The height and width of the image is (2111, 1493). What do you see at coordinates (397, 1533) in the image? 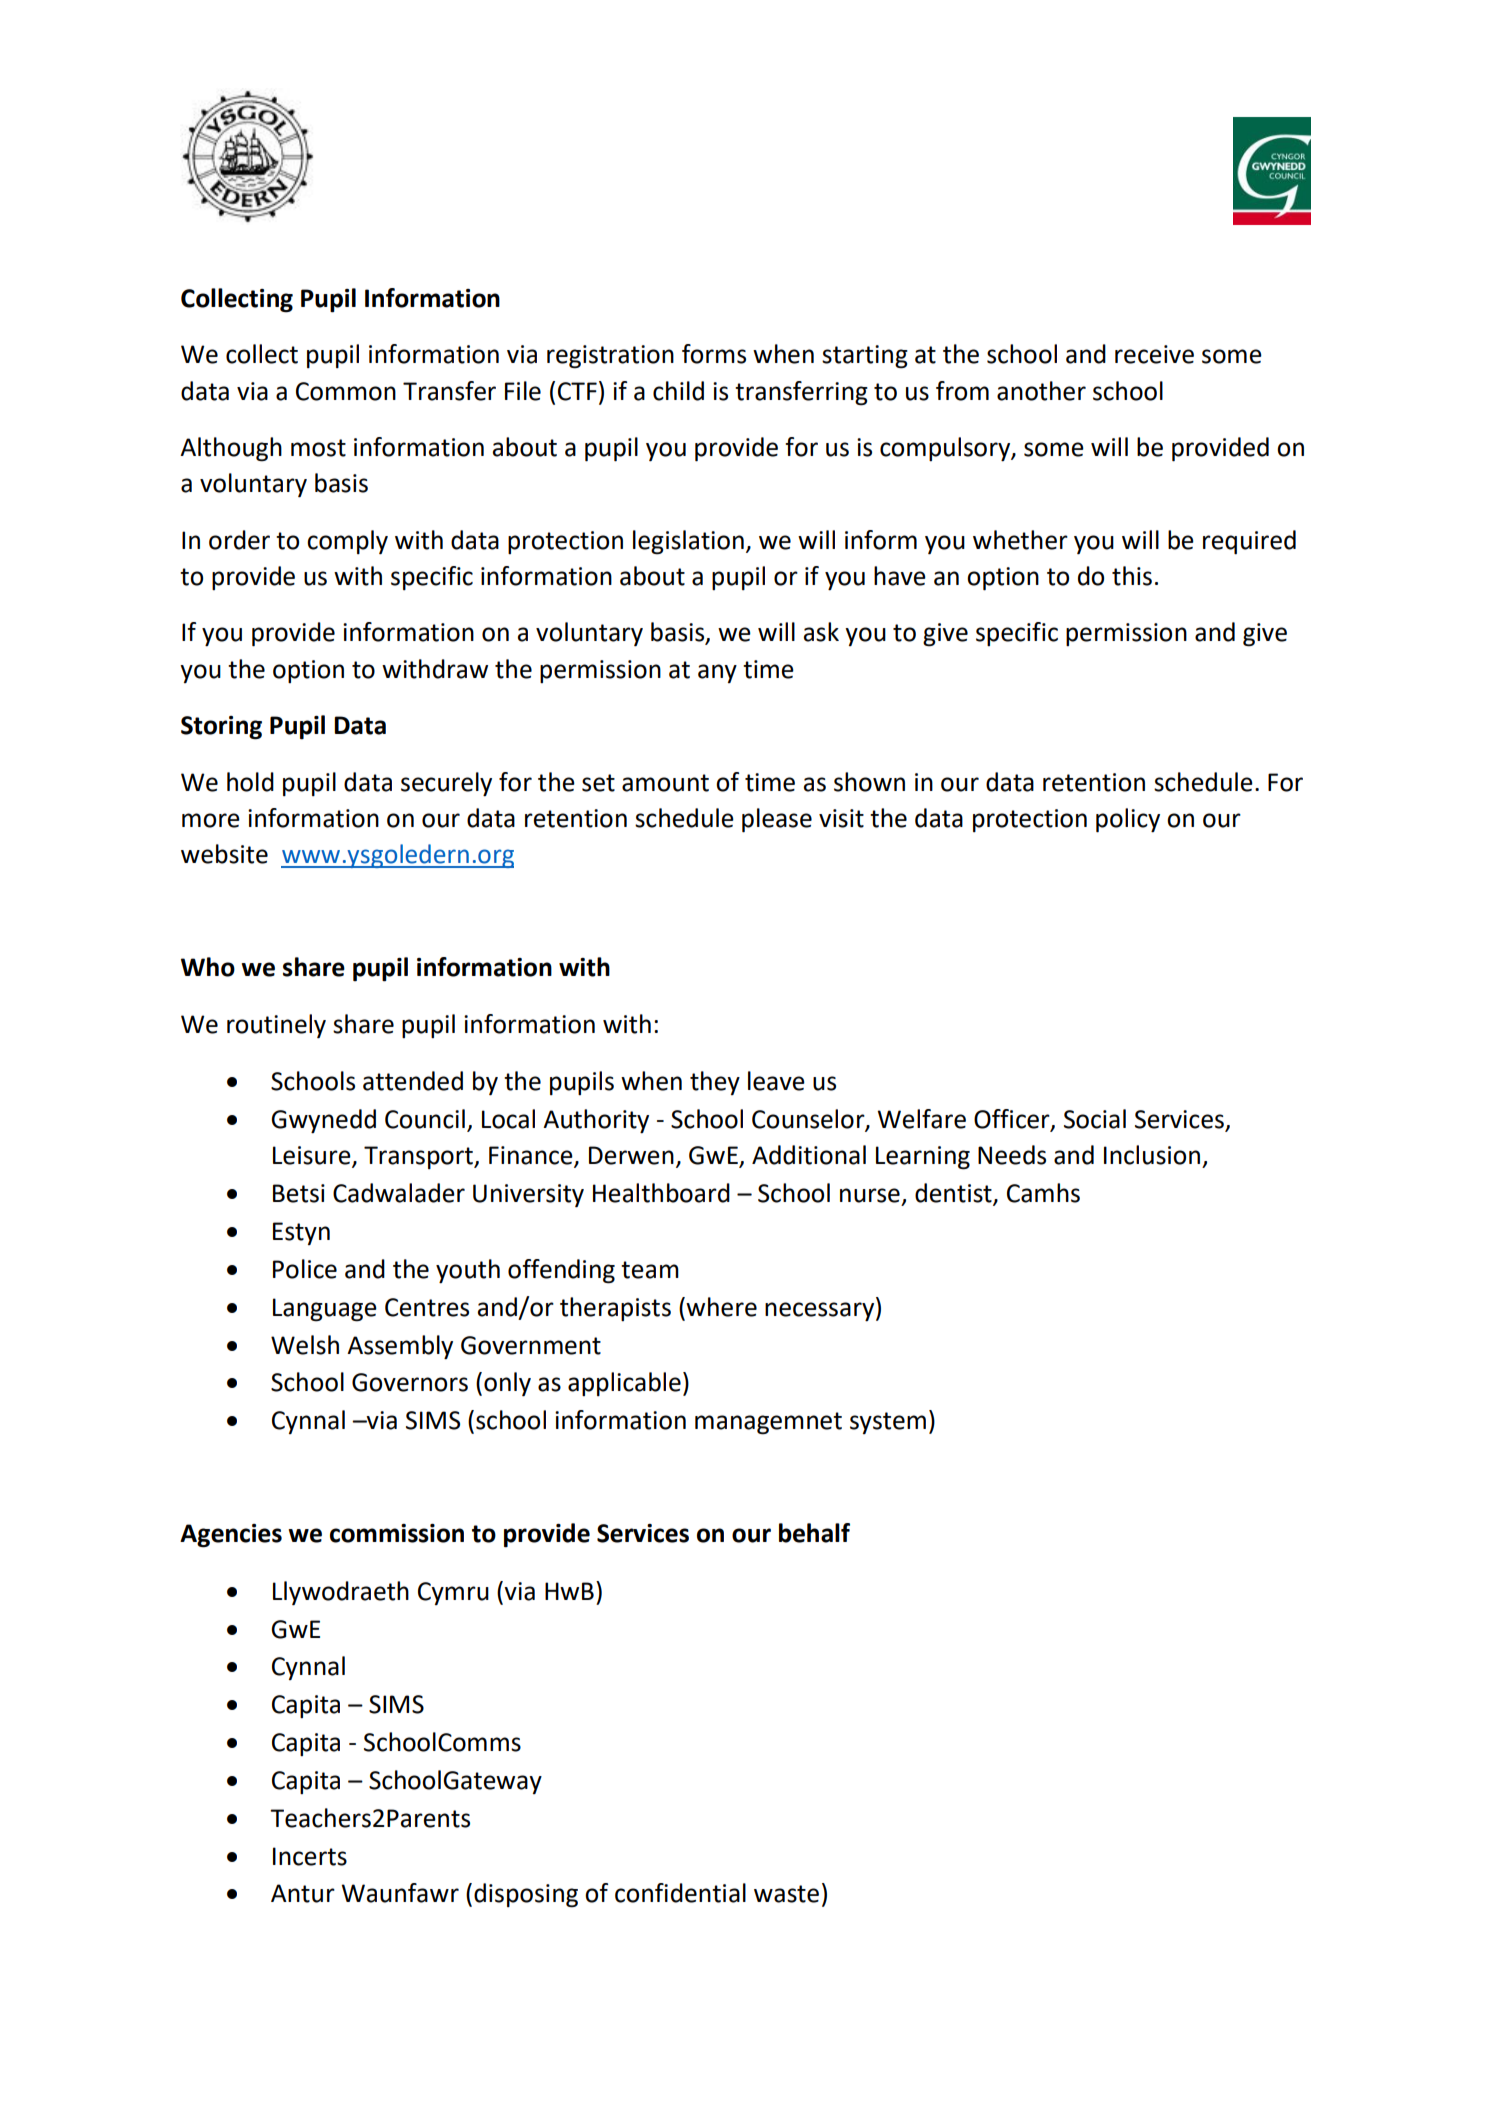
I see `commission` at bounding box center [397, 1533].
